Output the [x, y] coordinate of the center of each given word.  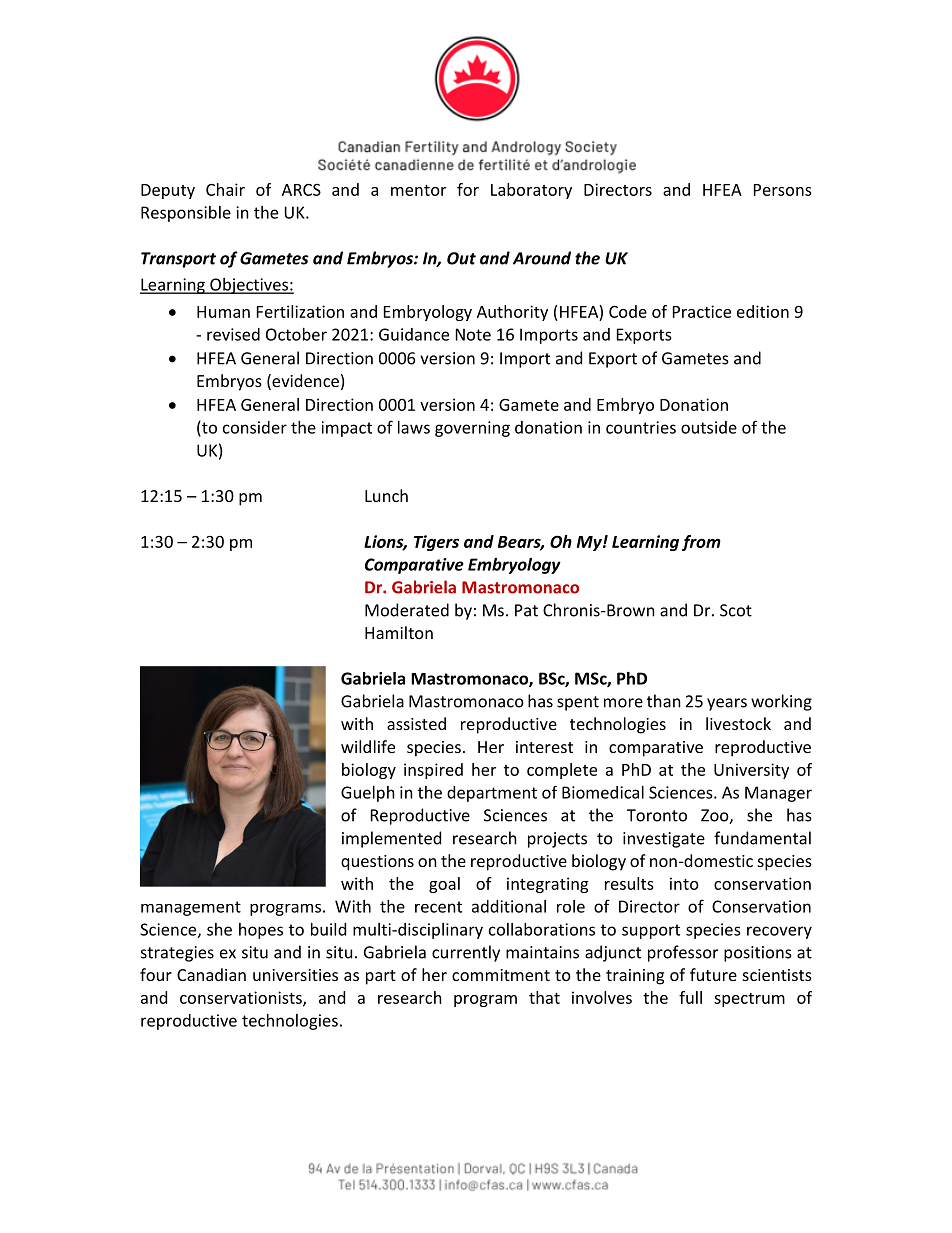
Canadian [211, 974]
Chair [225, 189]
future [713, 974]
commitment [501, 975]
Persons [783, 190]
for [468, 189]
